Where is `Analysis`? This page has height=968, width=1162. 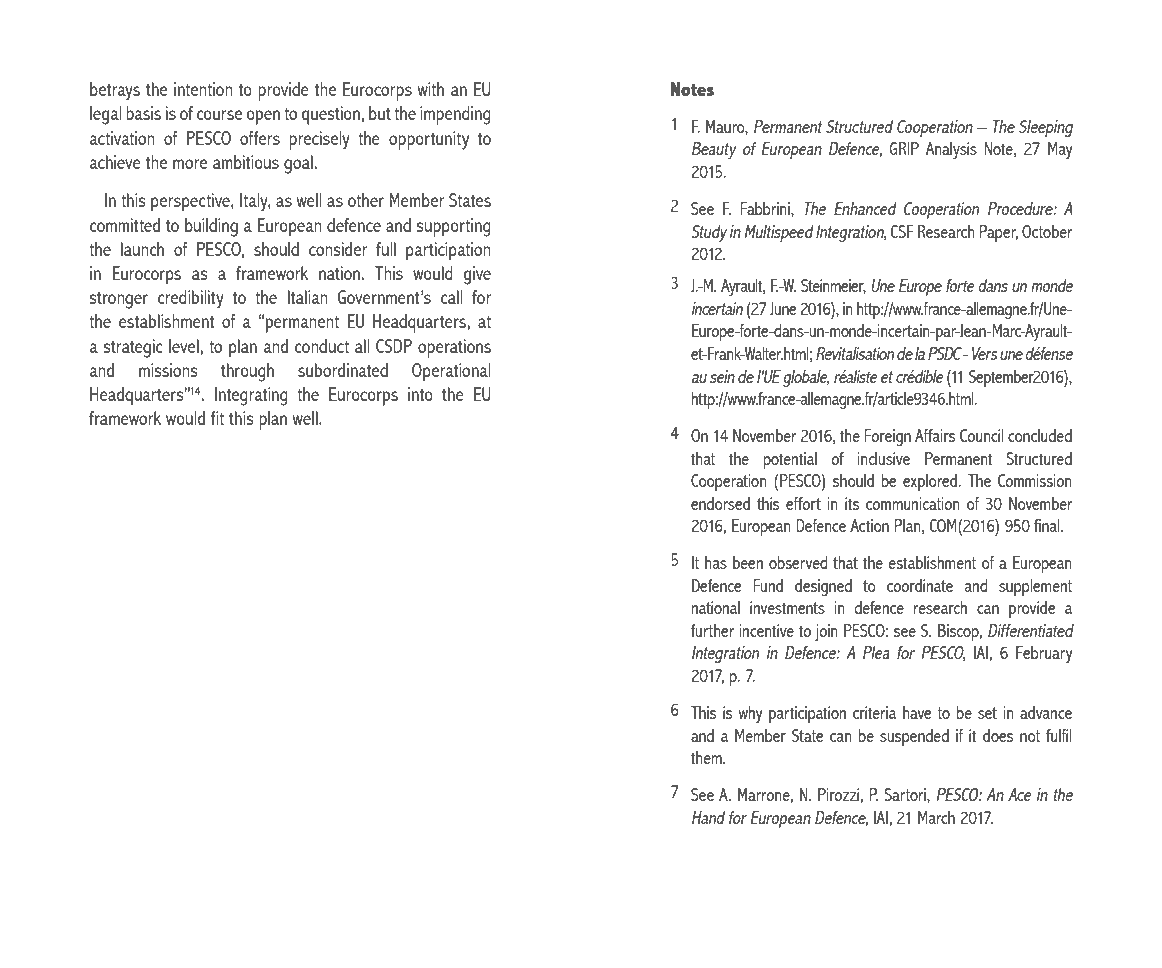 Analysis is located at coordinates (951, 150).
